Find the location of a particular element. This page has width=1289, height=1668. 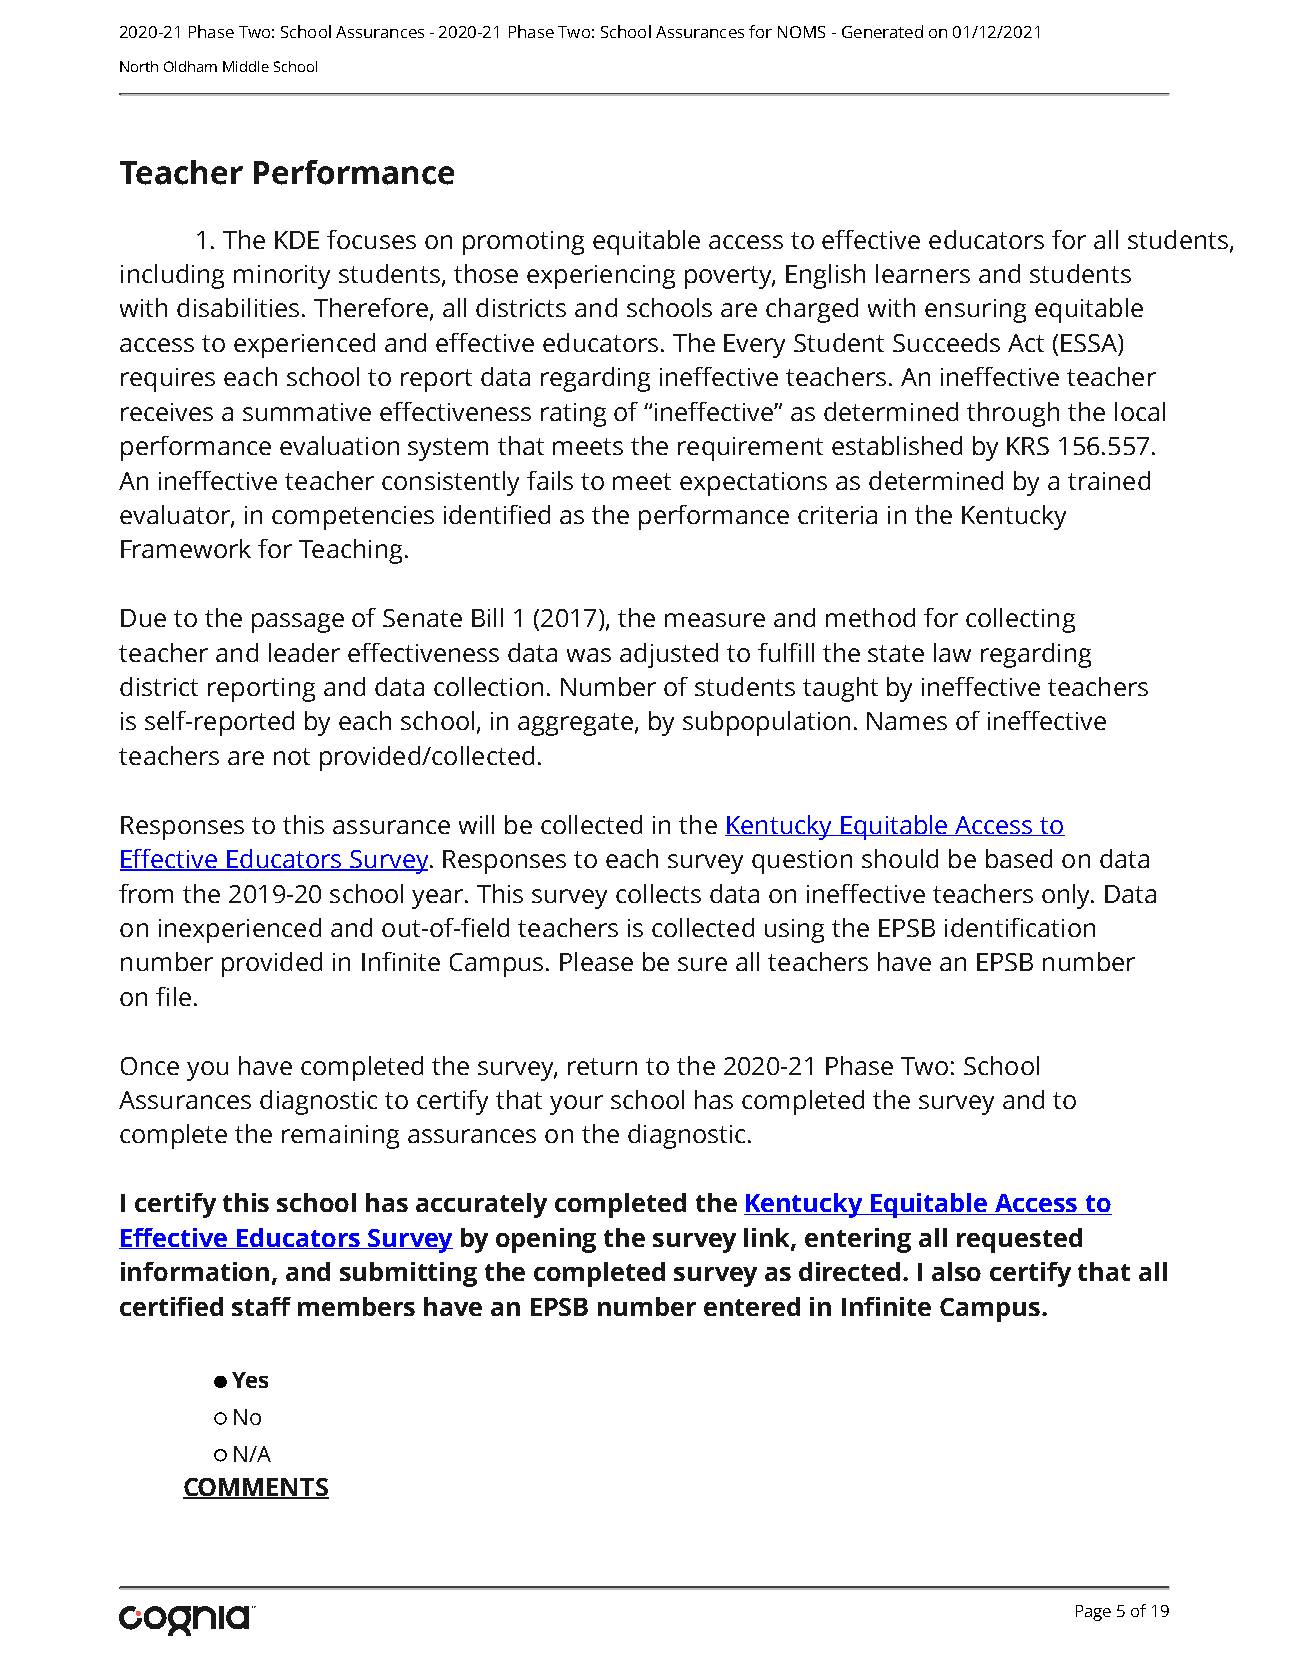

collecting is located at coordinates (1020, 620).
